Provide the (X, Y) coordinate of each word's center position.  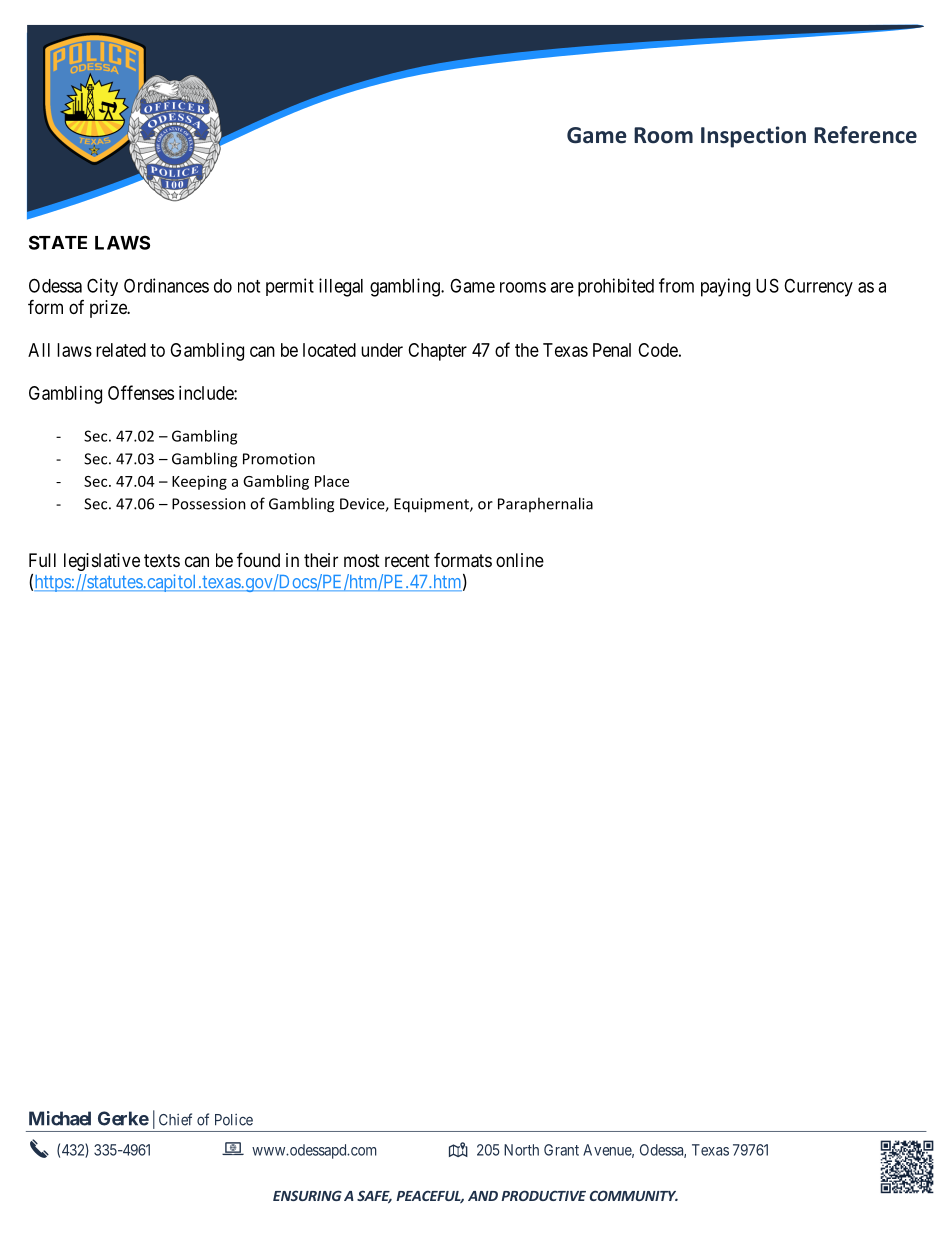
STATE (58, 242)
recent (407, 560)
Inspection (753, 137)
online (520, 560)
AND (483, 1196)
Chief (175, 1119)
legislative (102, 562)
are (562, 287)
